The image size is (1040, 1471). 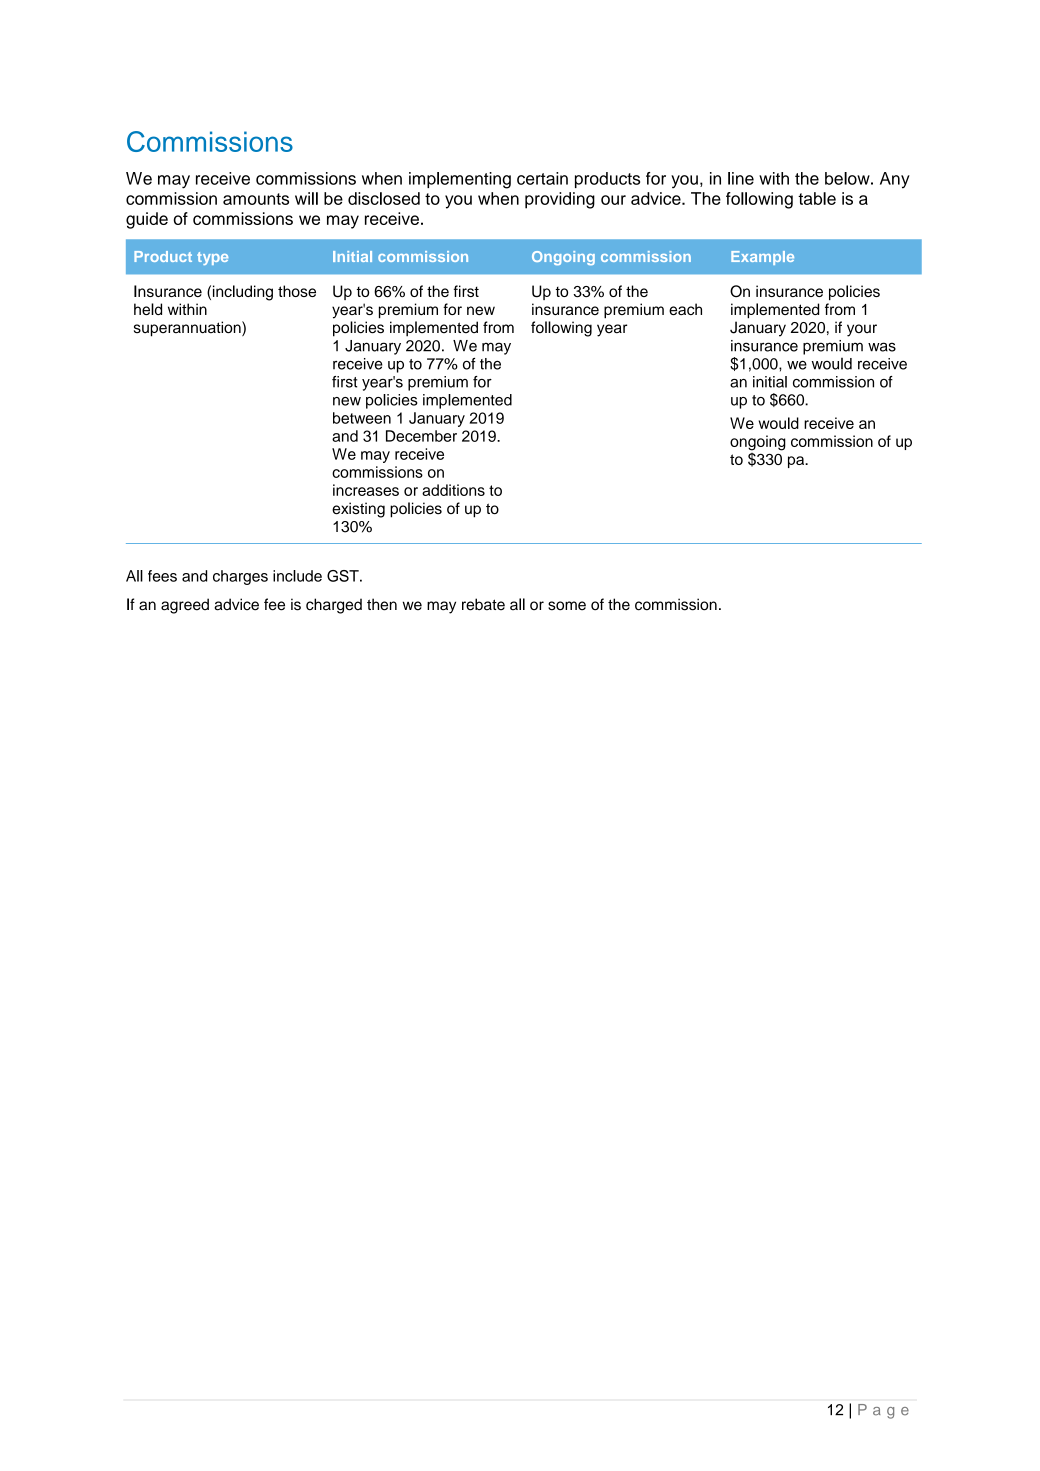 I want to click on each, so click(x=685, y=309).
